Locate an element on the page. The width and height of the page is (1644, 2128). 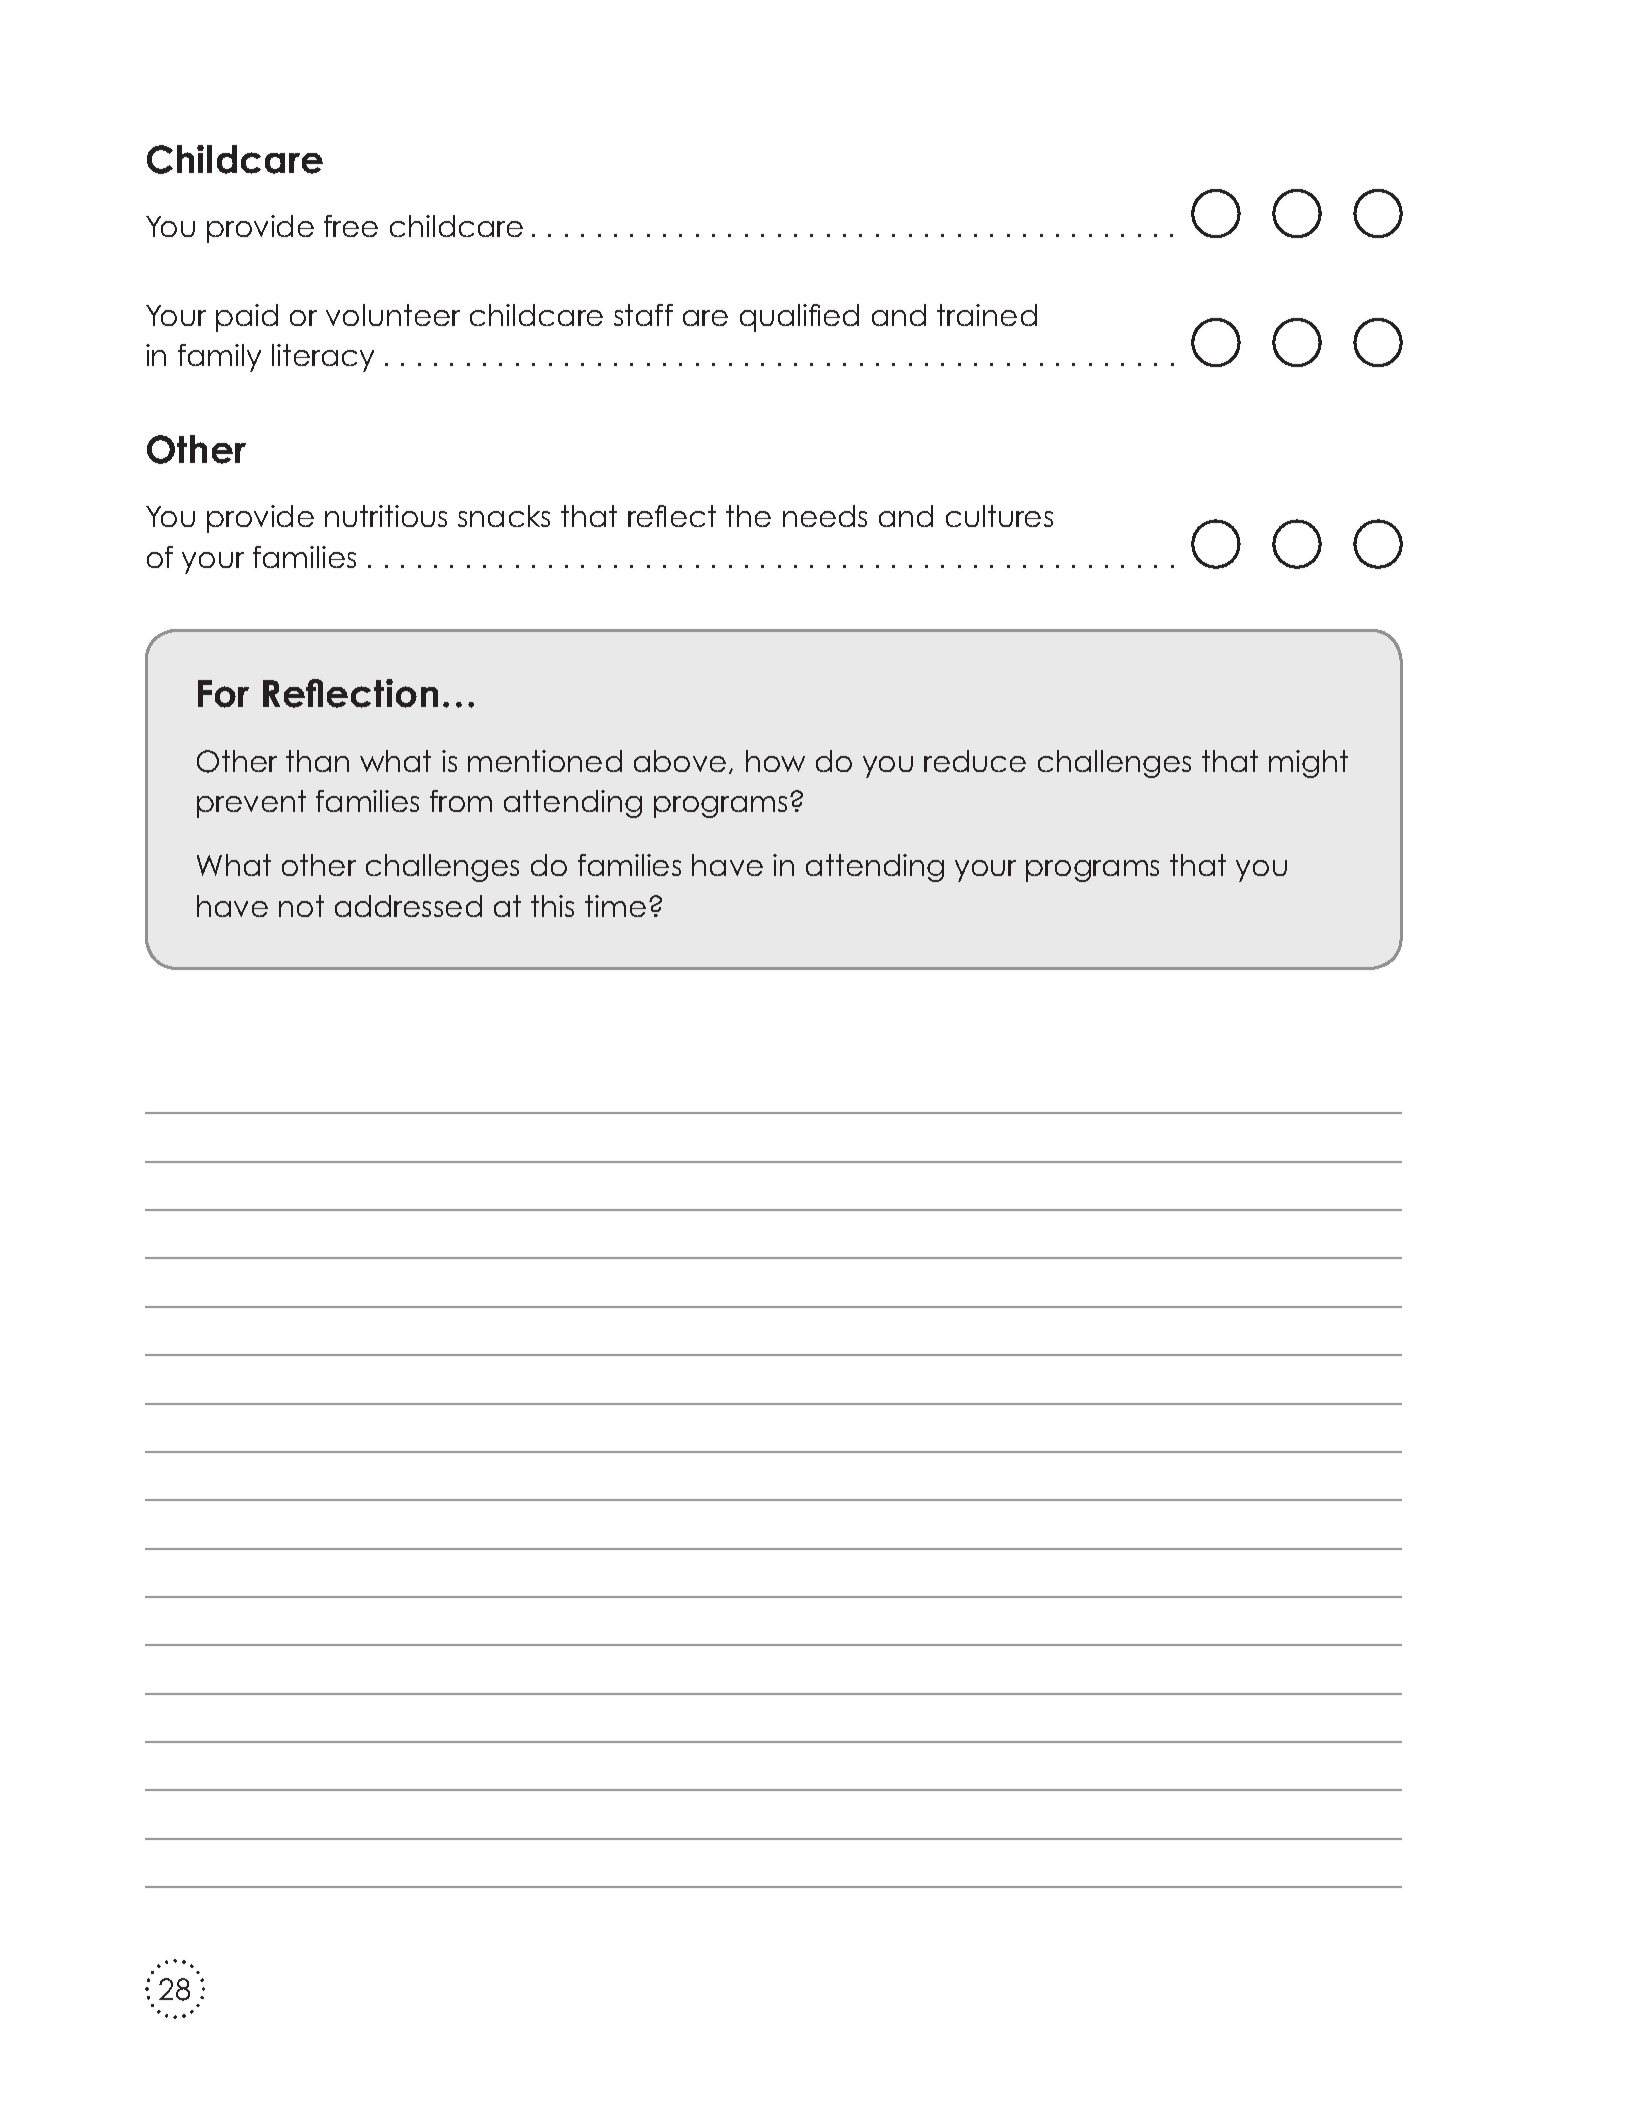
how is located at coordinates (775, 761).
